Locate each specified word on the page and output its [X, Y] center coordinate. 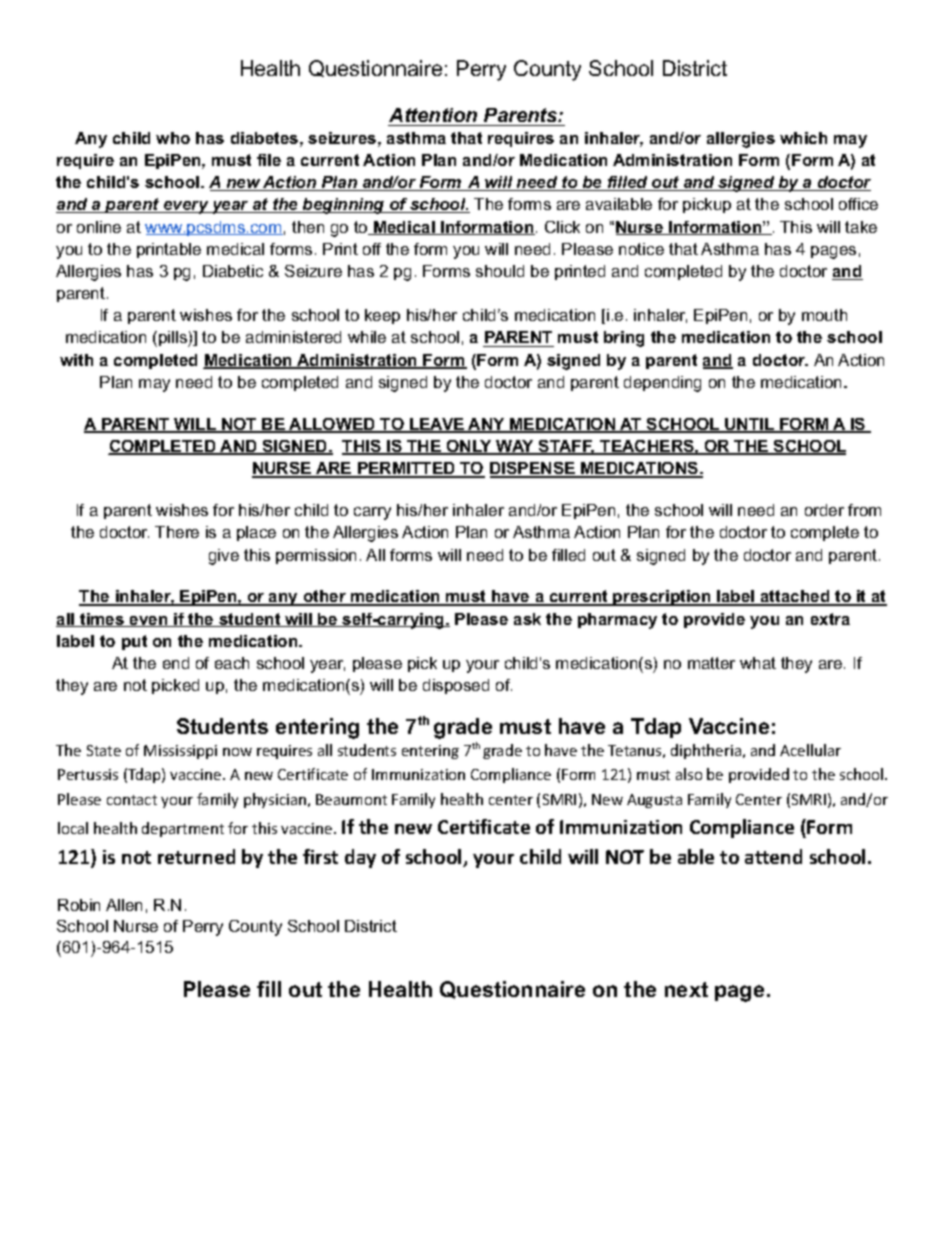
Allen [124, 905]
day [360, 858]
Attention [434, 117]
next [686, 989]
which [803, 138]
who [173, 138]
